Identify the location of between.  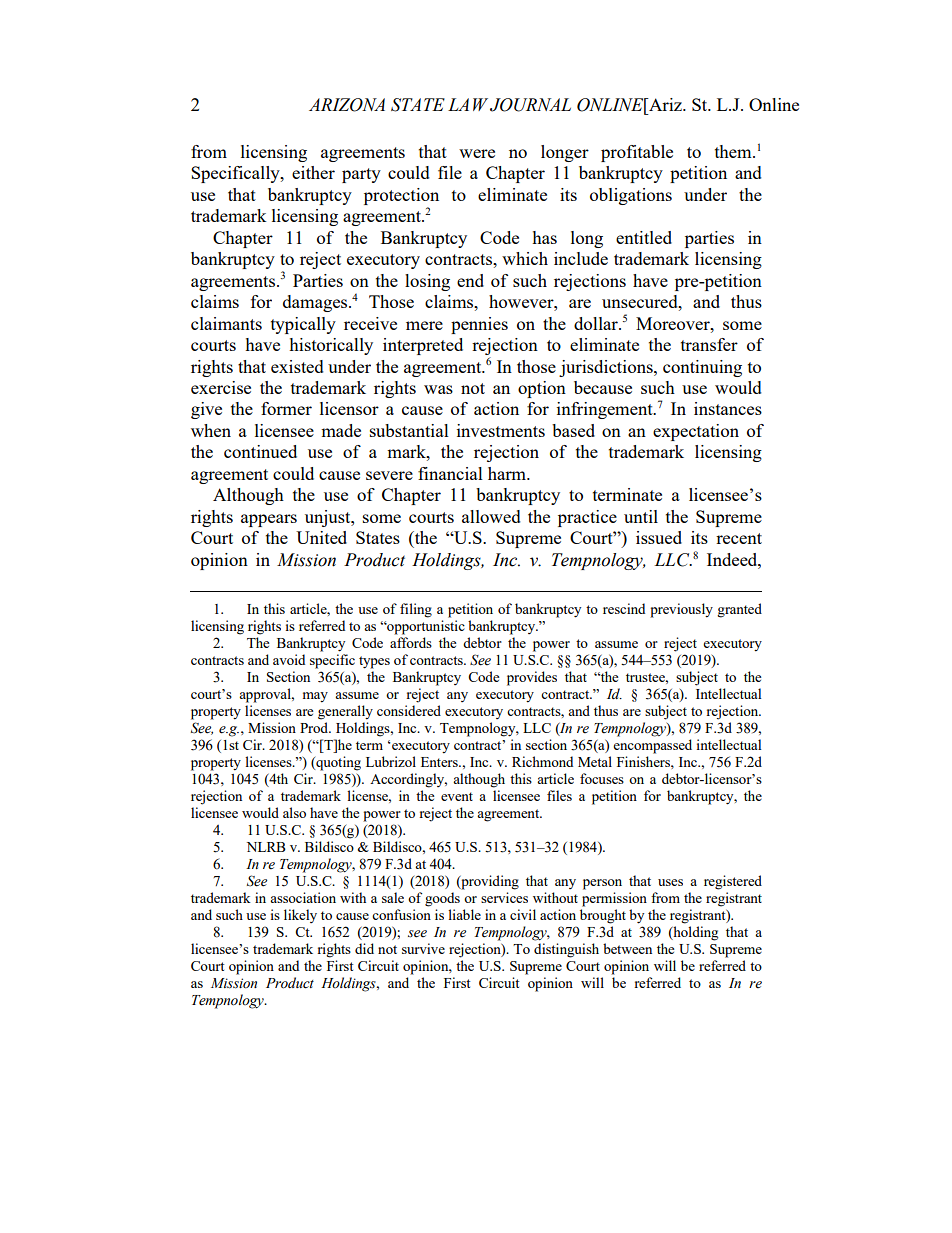
(627, 948).
